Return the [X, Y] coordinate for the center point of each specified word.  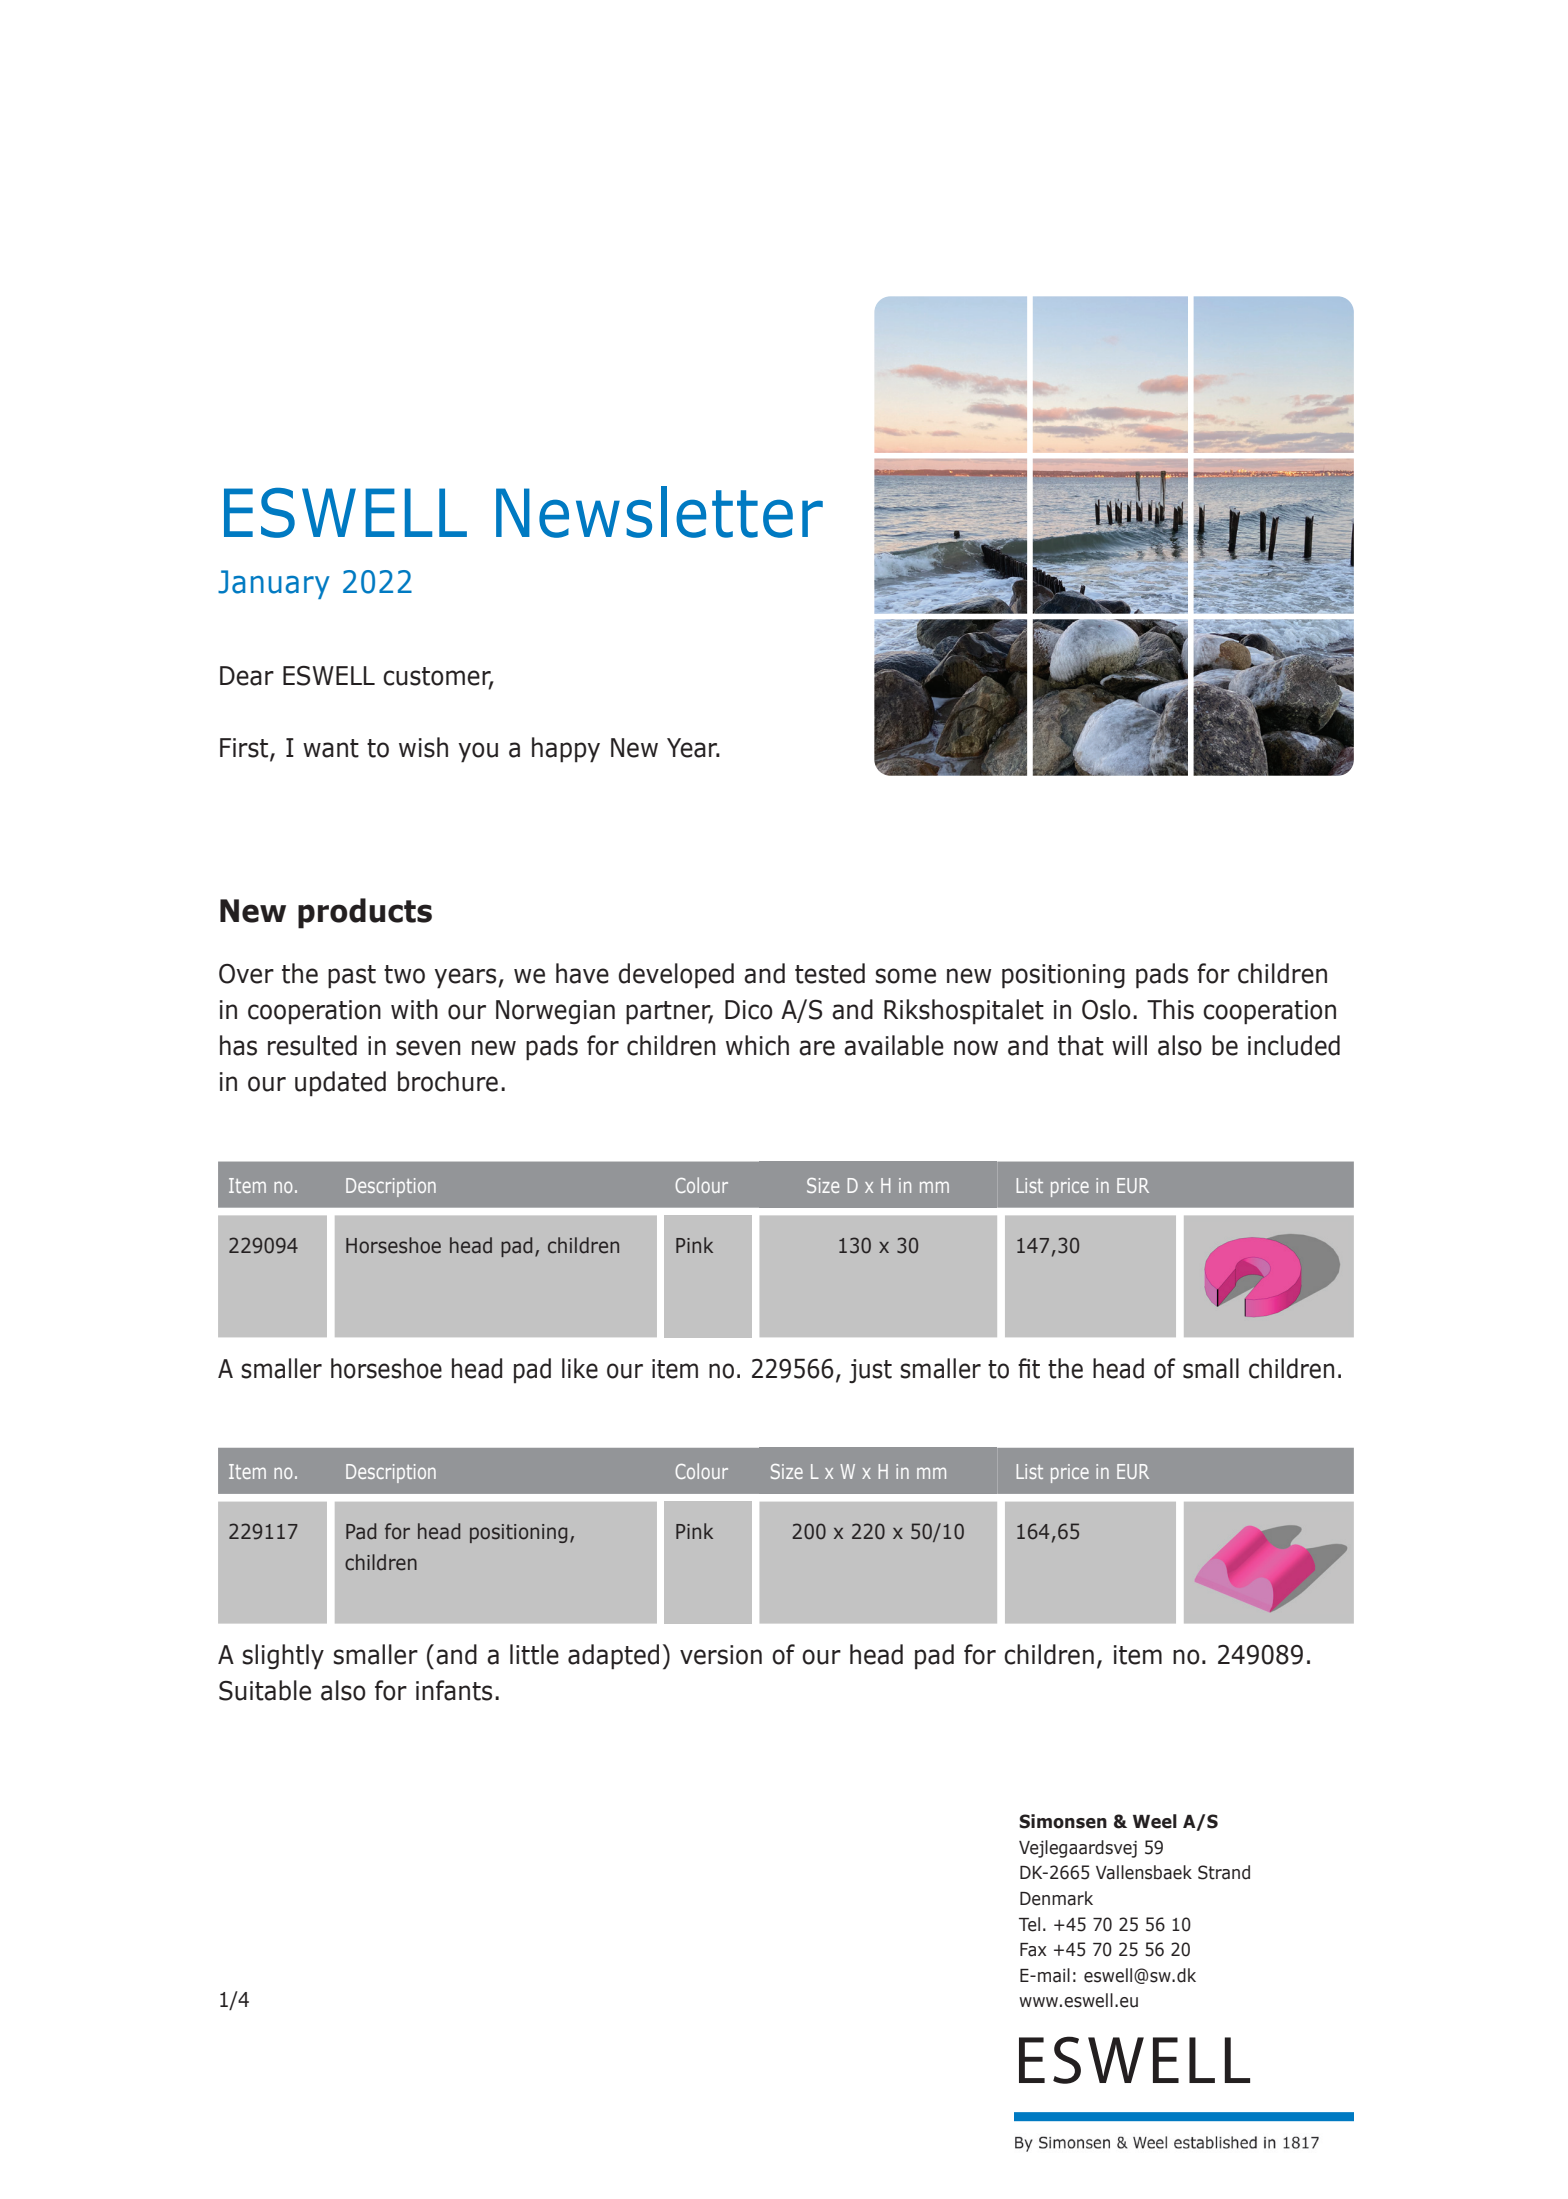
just [870, 1371]
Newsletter [659, 512]
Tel [1029, 1924]
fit [1029, 1368]
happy [566, 750]
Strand [1224, 1872]
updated [340, 1084]
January [274, 584]
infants [454, 1690]
